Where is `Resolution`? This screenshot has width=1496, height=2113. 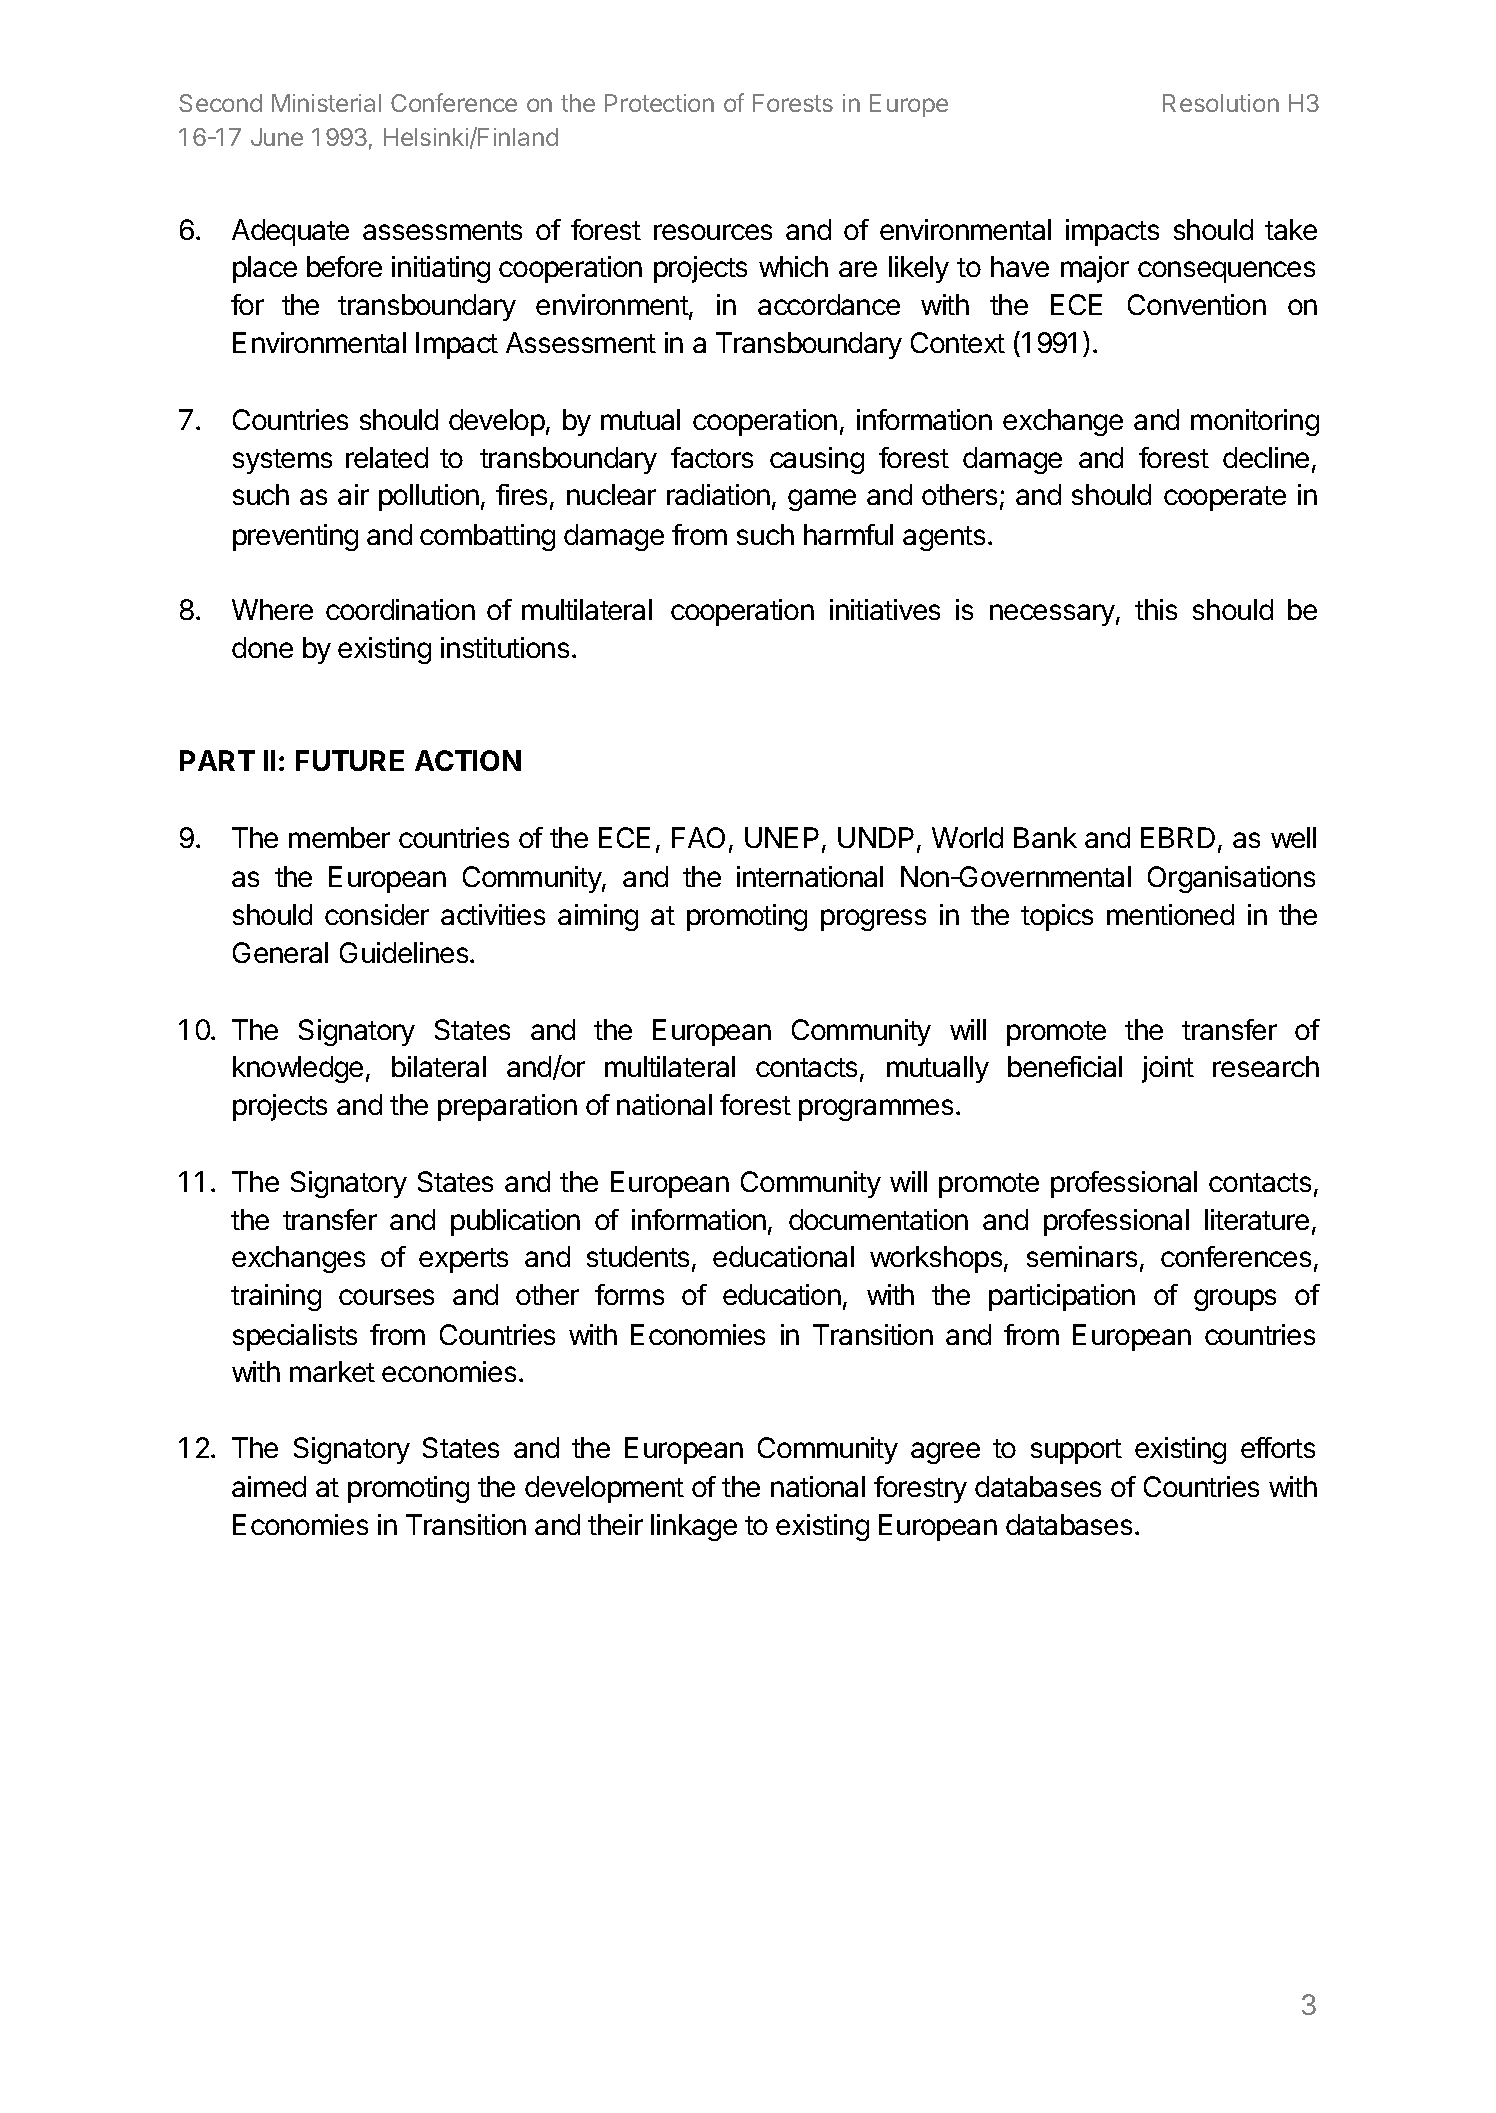 Resolution is located at coordinates (1221, 103).
